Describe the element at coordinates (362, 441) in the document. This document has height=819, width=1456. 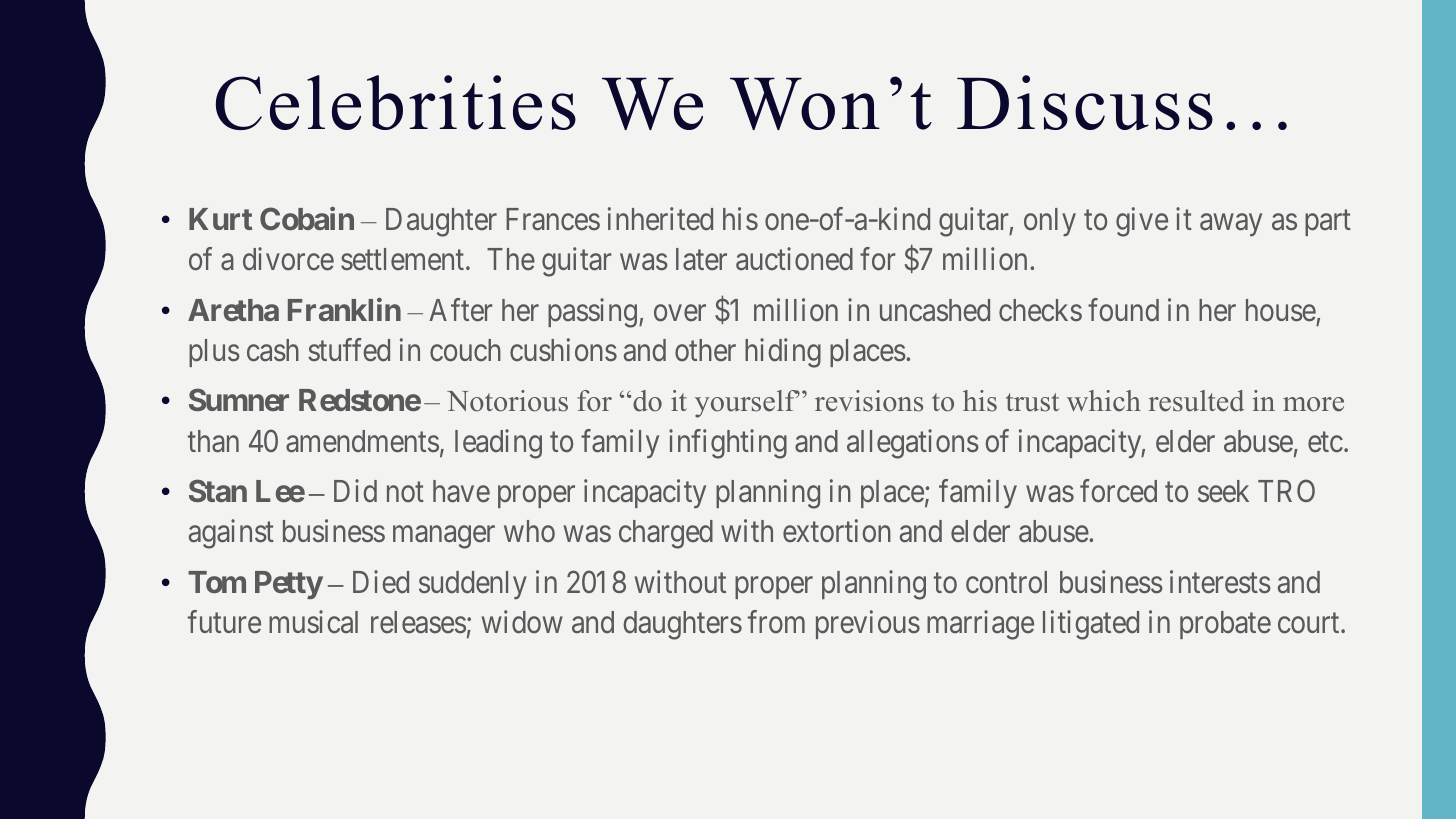
I see `amendments` at that location.
